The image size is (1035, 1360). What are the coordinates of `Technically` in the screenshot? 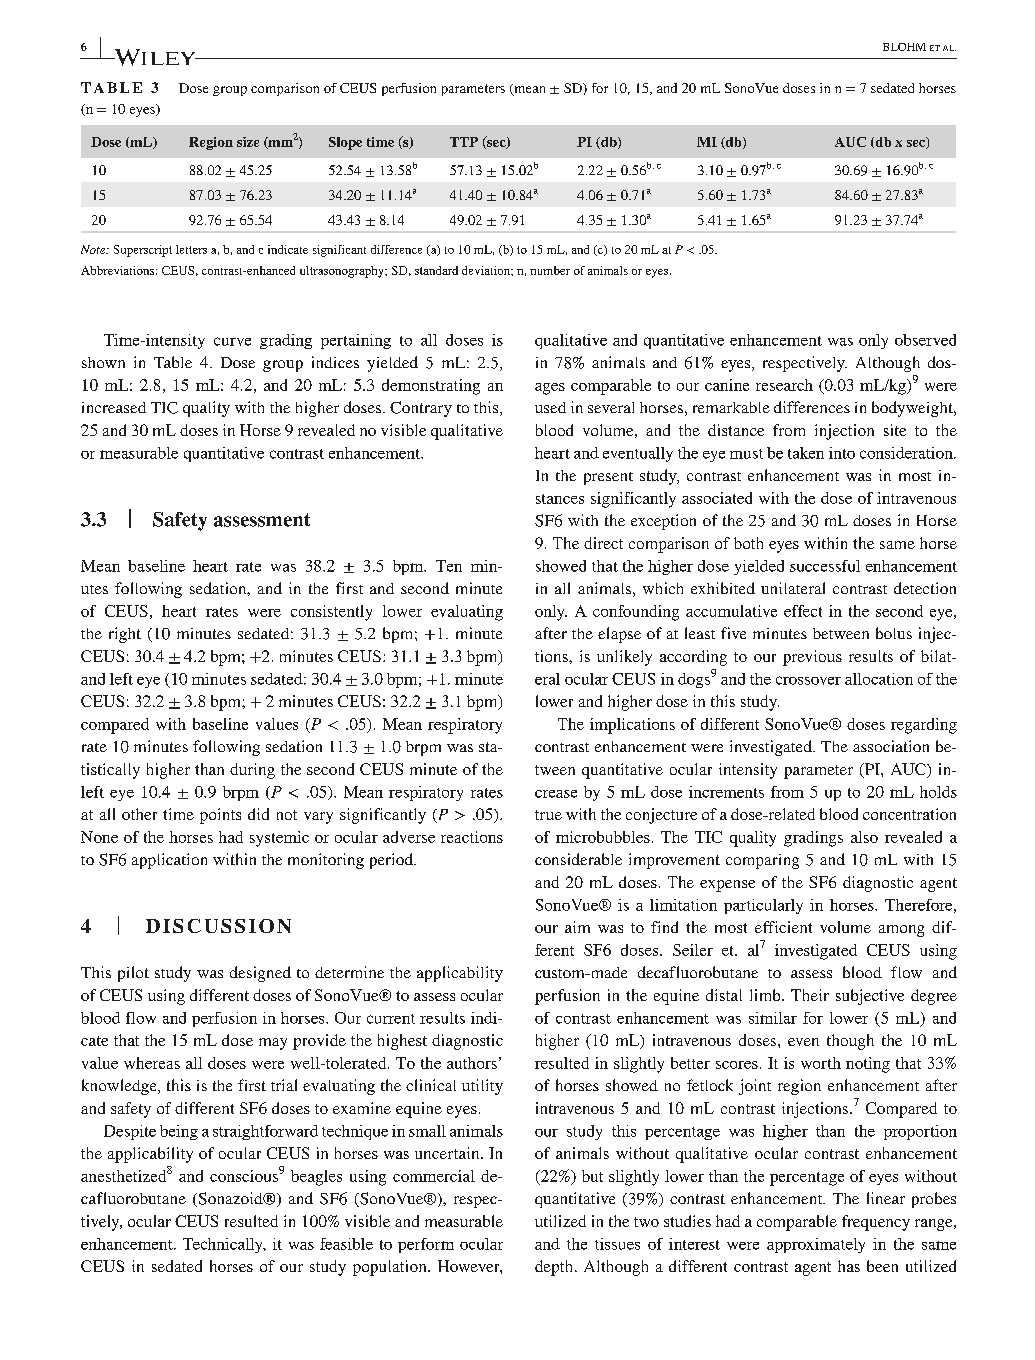 It's located at (224, 1245).
